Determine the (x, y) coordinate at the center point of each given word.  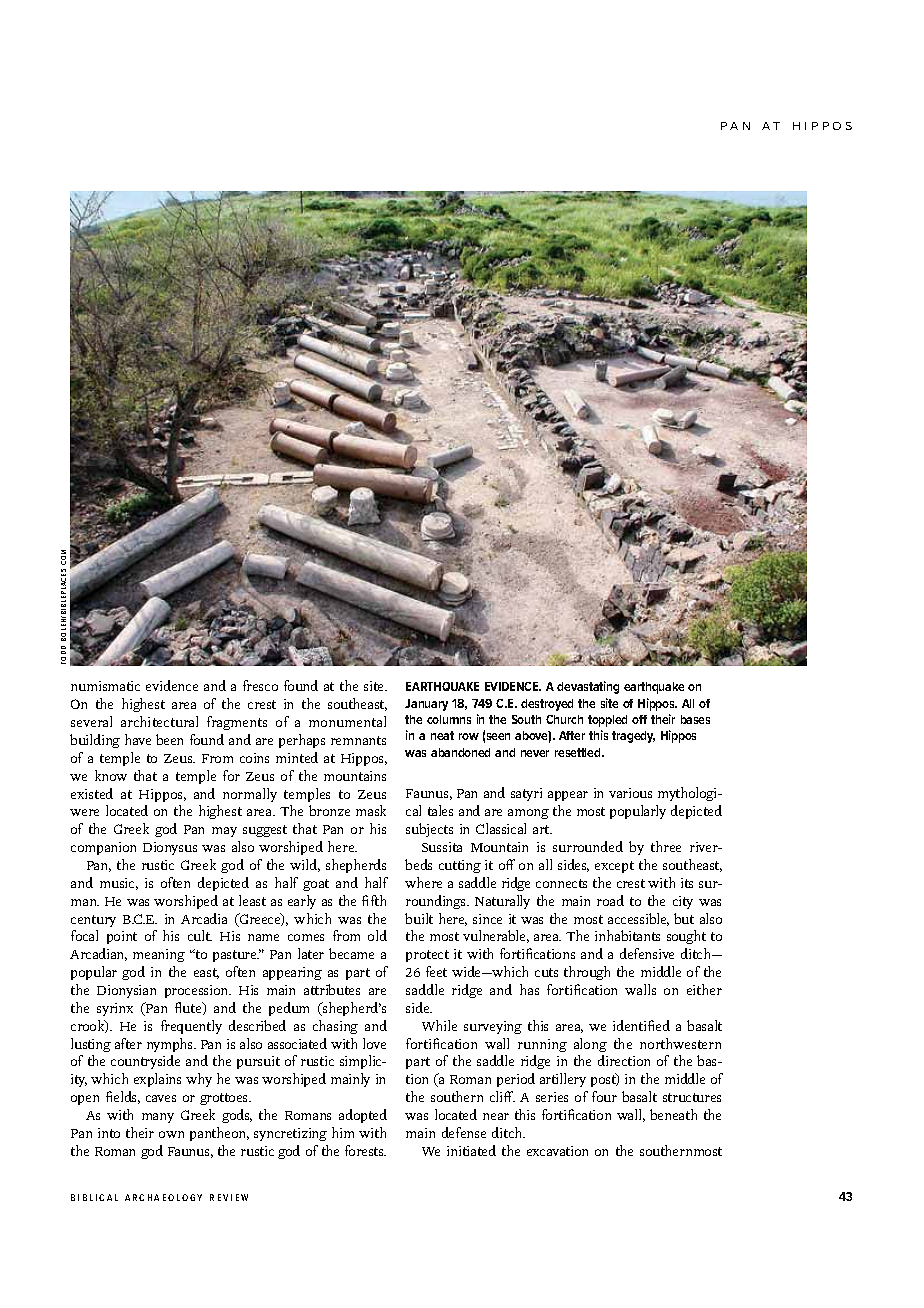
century (93, 921)
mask (371, 810)
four (604, 1096)
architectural (159, 721)
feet (436, 971)
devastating (588, 687)
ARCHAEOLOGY (163, 1197)
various (630, 793)
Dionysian (126, 991)
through (587, 973)
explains (157, 1080)
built (419, 918)
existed (92, 793)
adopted (363, 1116)
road (610, 900)
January (426, 705)
